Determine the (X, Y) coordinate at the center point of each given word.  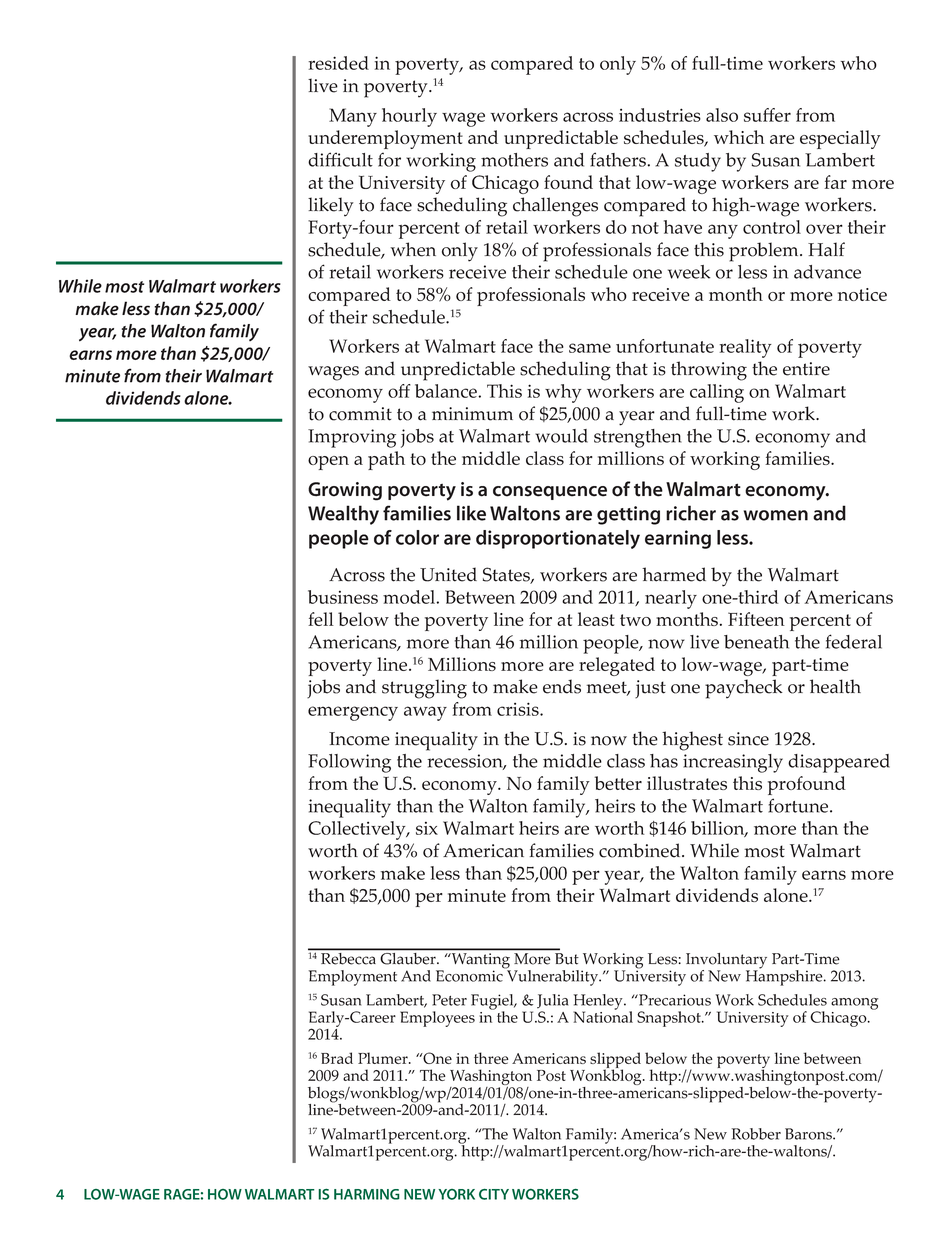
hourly (409, 117)
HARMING (367, 1194)
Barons (809, 1134)
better (618, 783)
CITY (494, 1194)
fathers (619, 159)
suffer (767, 115)
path (386, 460)
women (776, 515)
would (561, 436)
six (427, 828)
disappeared (839, 763)
